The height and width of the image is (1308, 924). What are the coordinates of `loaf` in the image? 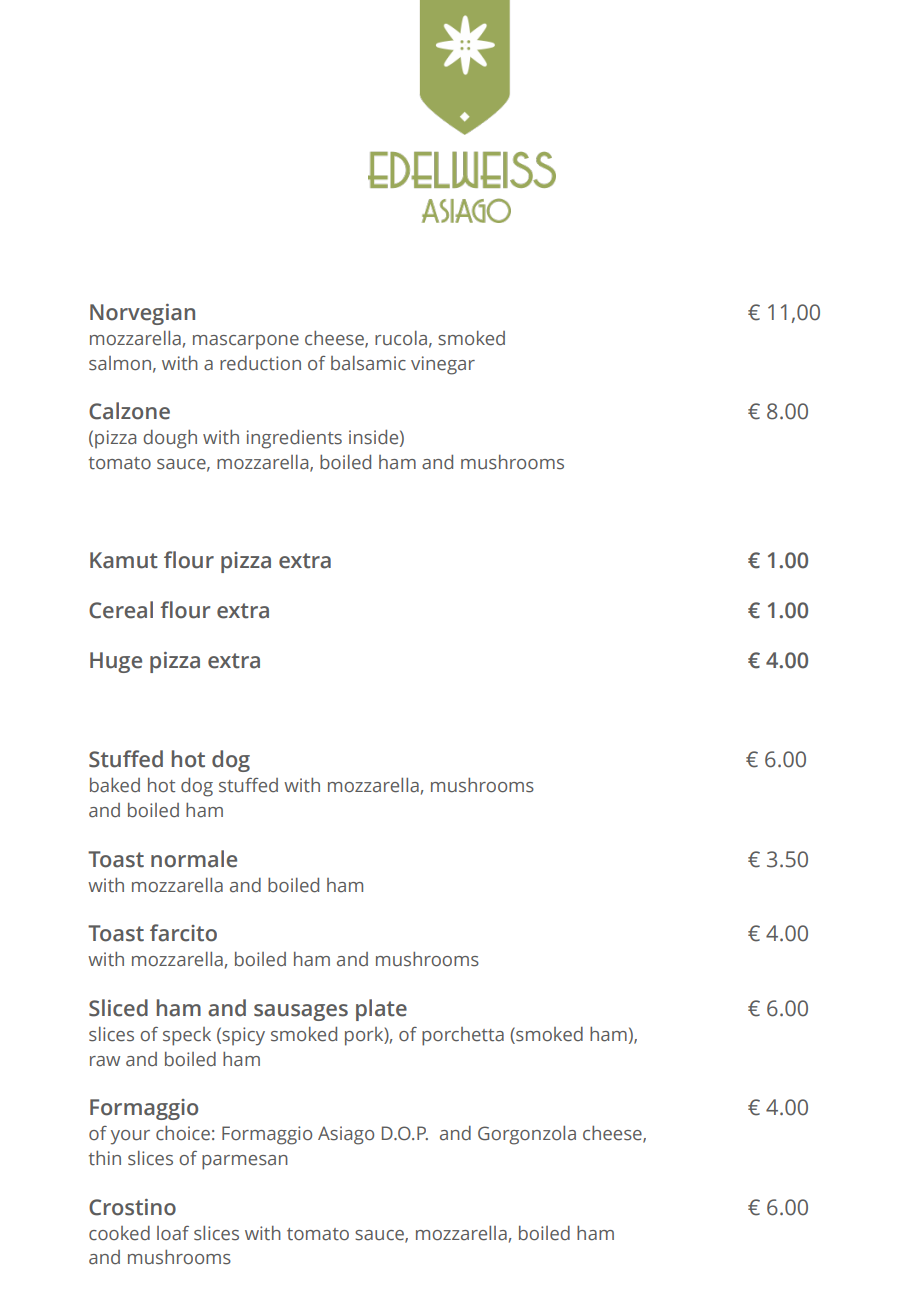 It's located at (173, 1233).
